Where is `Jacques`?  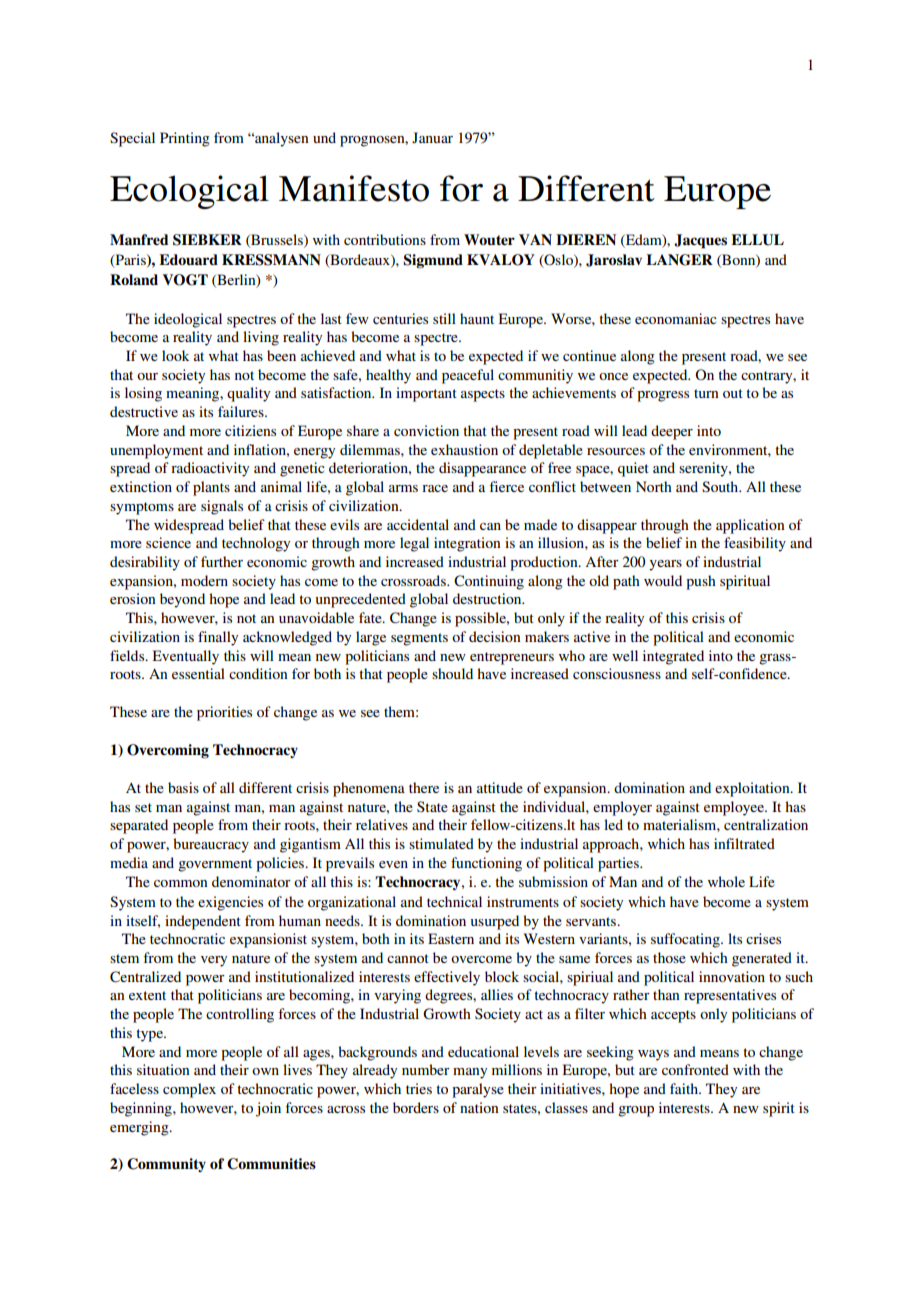
Jacques is located at coordinates (700, 241).
